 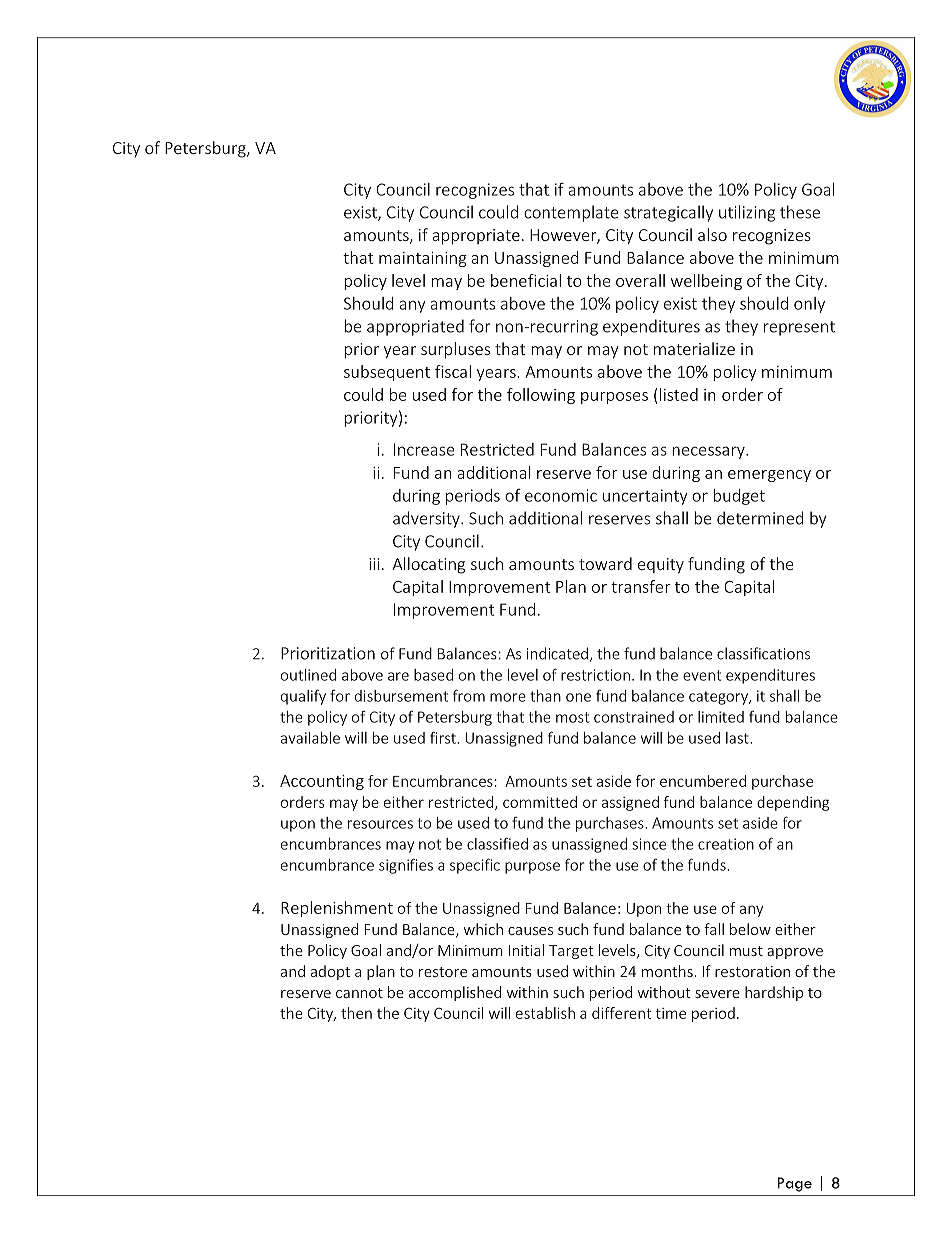 What do you see at coordinates (380, 824) in the document?
I see `resources` at bounding box center [380, 824].
